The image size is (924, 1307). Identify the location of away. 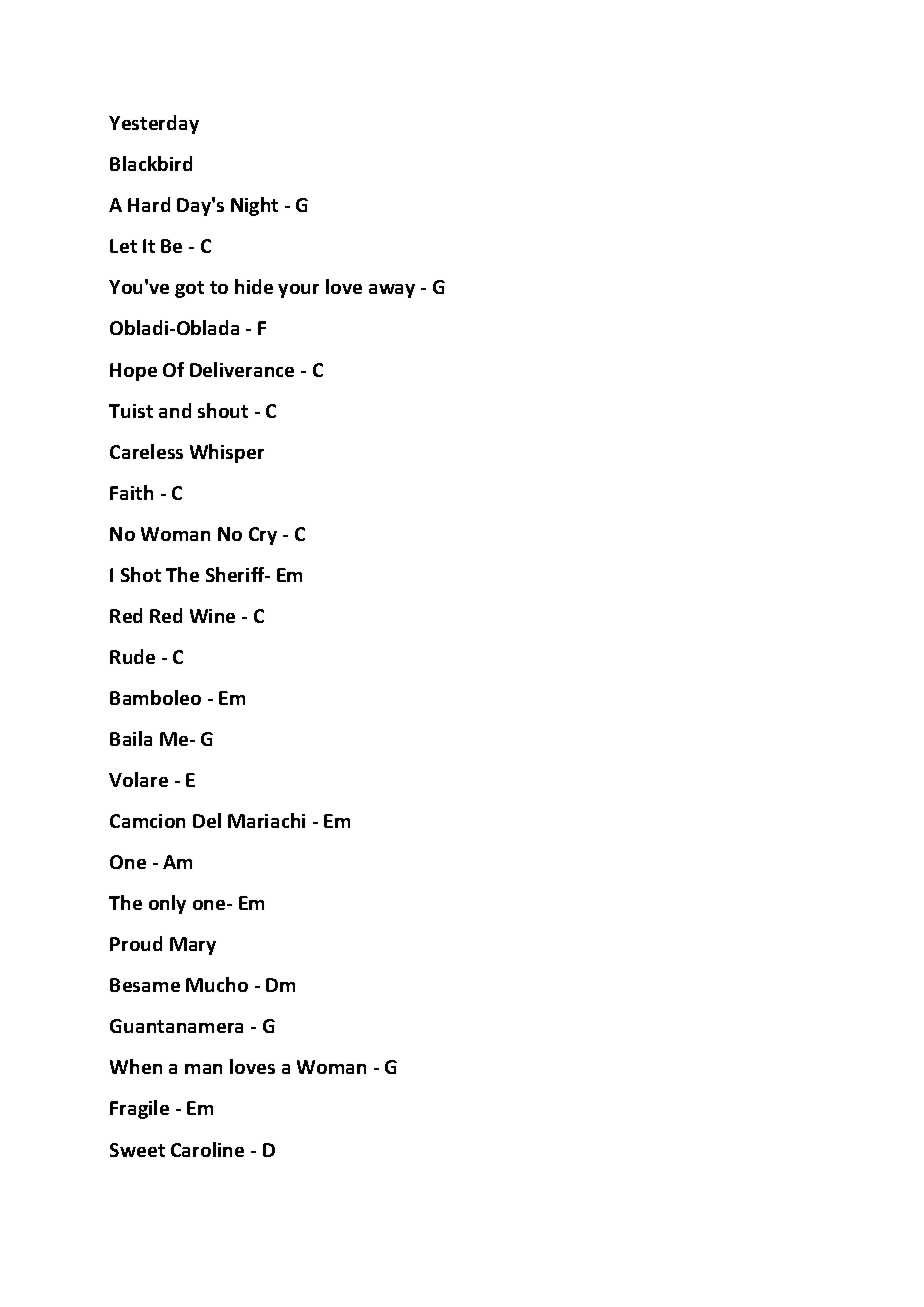
(392, 291).
